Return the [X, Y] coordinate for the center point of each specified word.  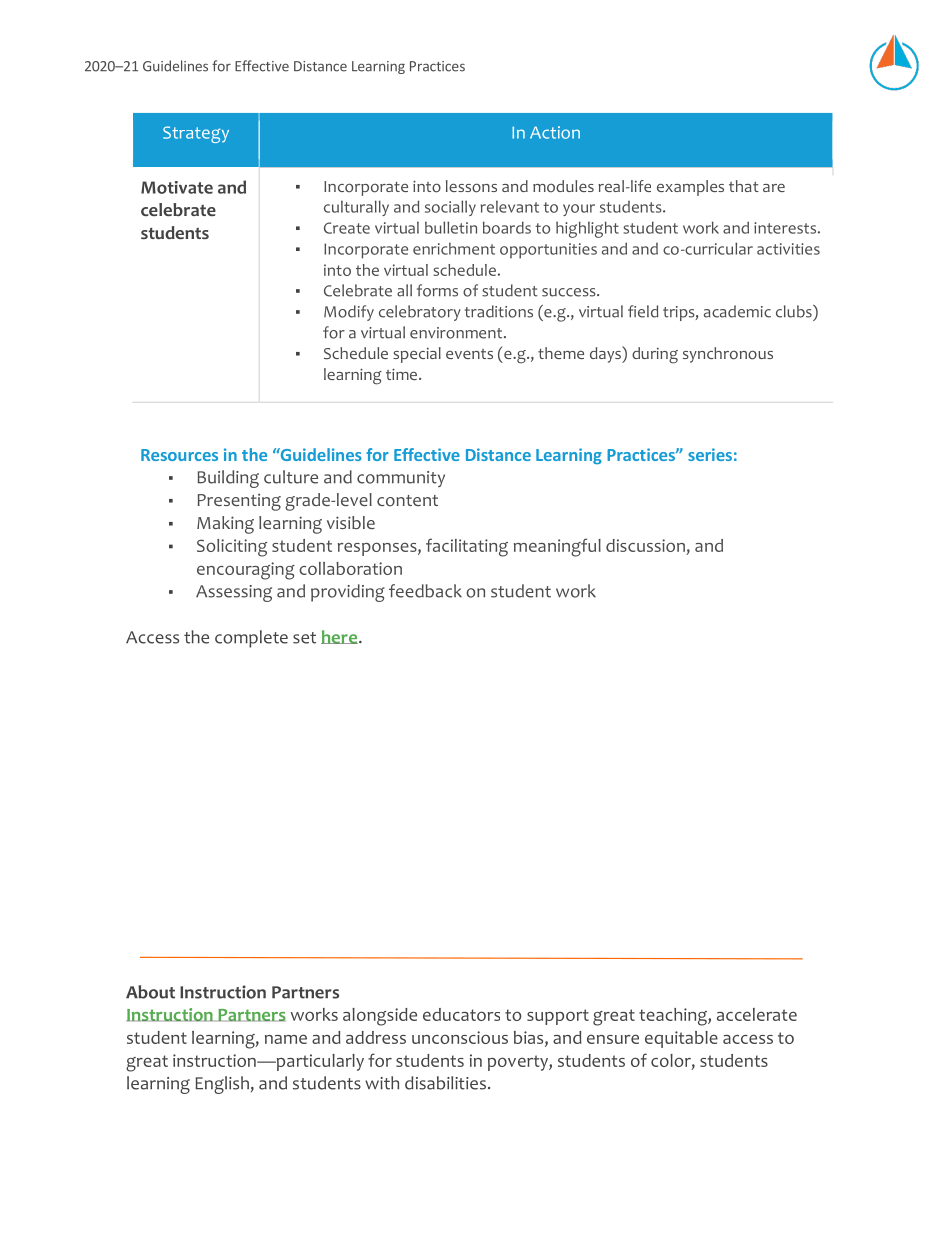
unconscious [460, 1037]
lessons [471, 186]
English [222, 1085]
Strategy [196, 134]
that [744, 186]
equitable [681, 1039]
